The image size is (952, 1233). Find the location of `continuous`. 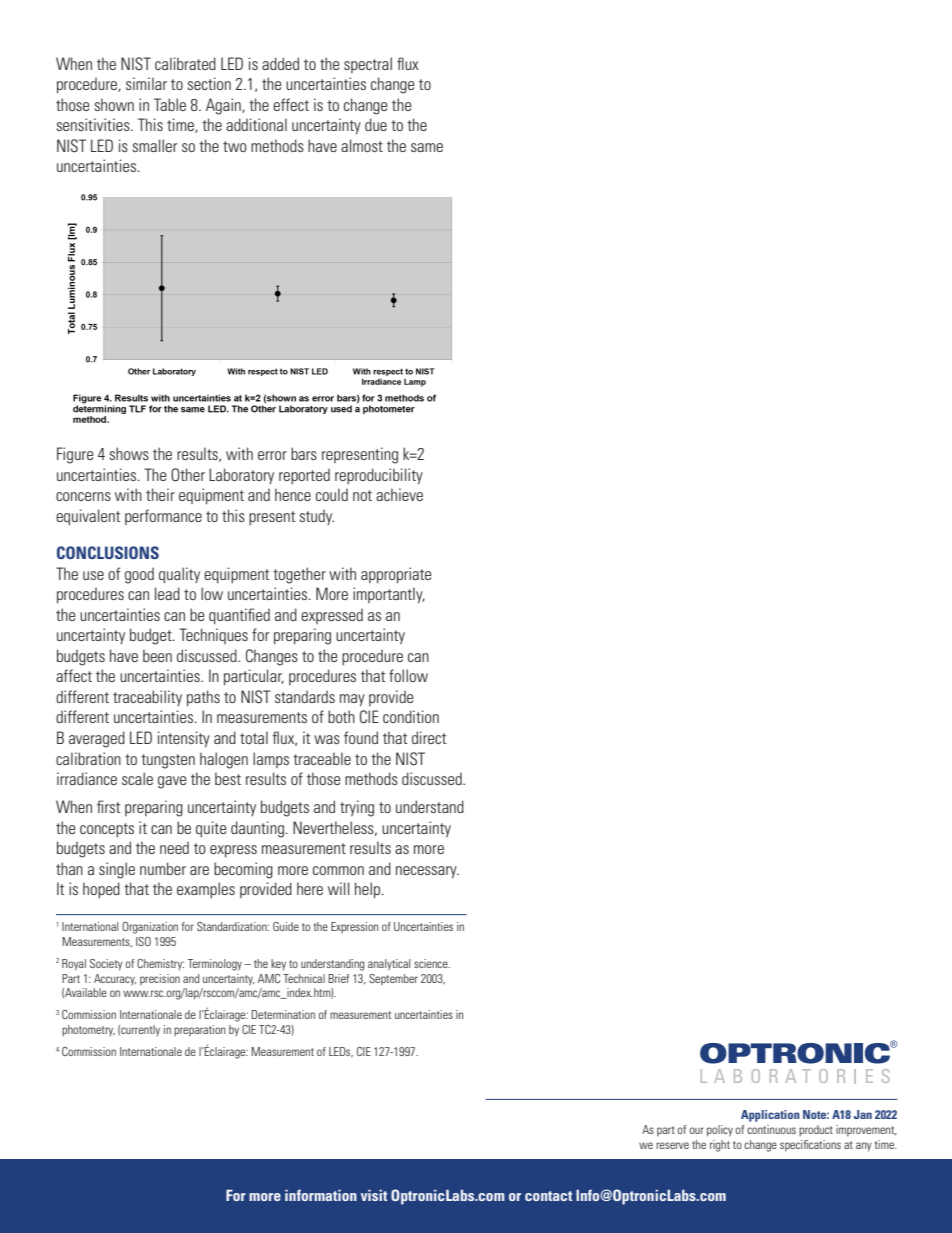

continuous is located at coordinates (771, 1129).
